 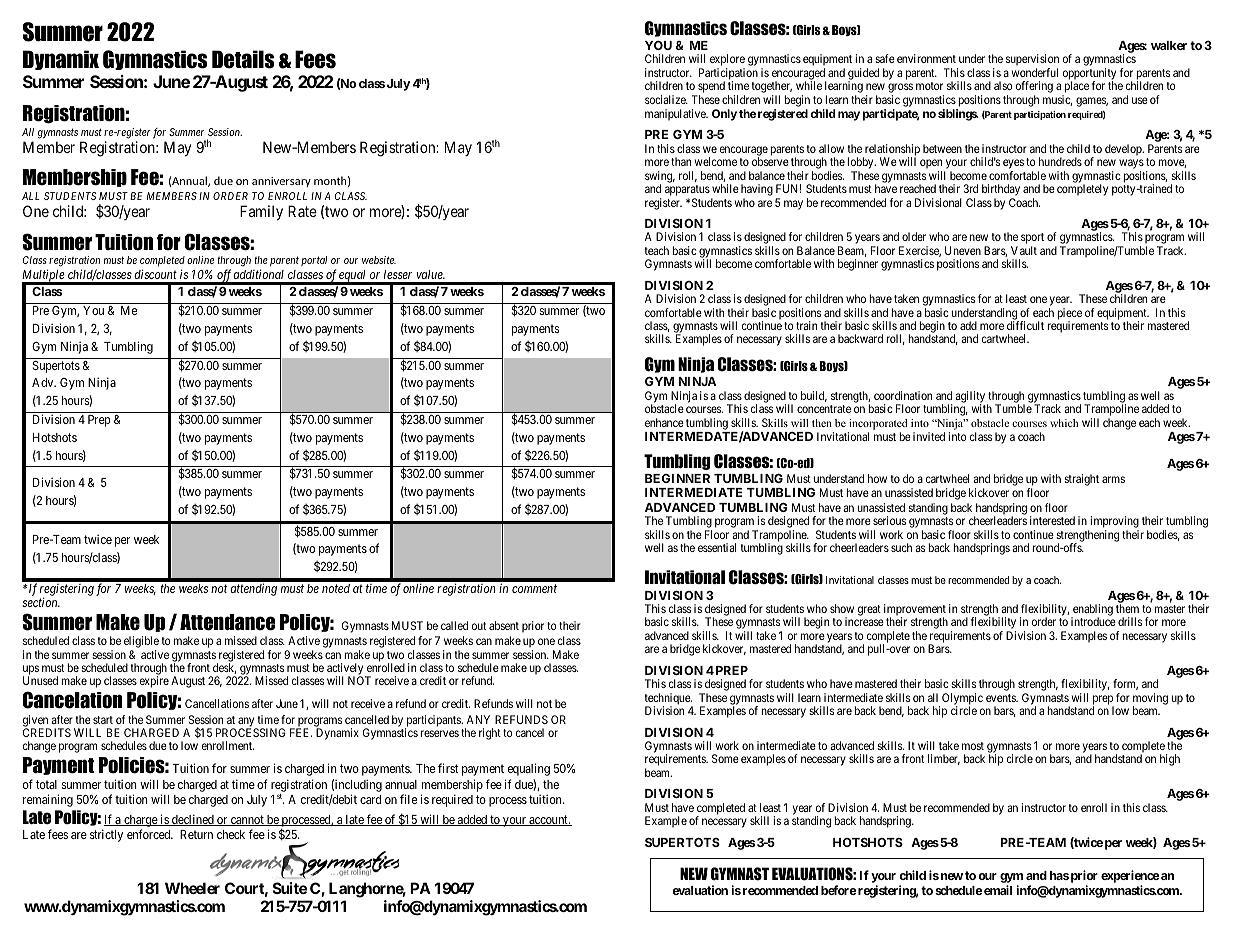 What do you see at coordinates (228, 622) in the document?
I see `Attendance` at bounding box center [228, 622].
